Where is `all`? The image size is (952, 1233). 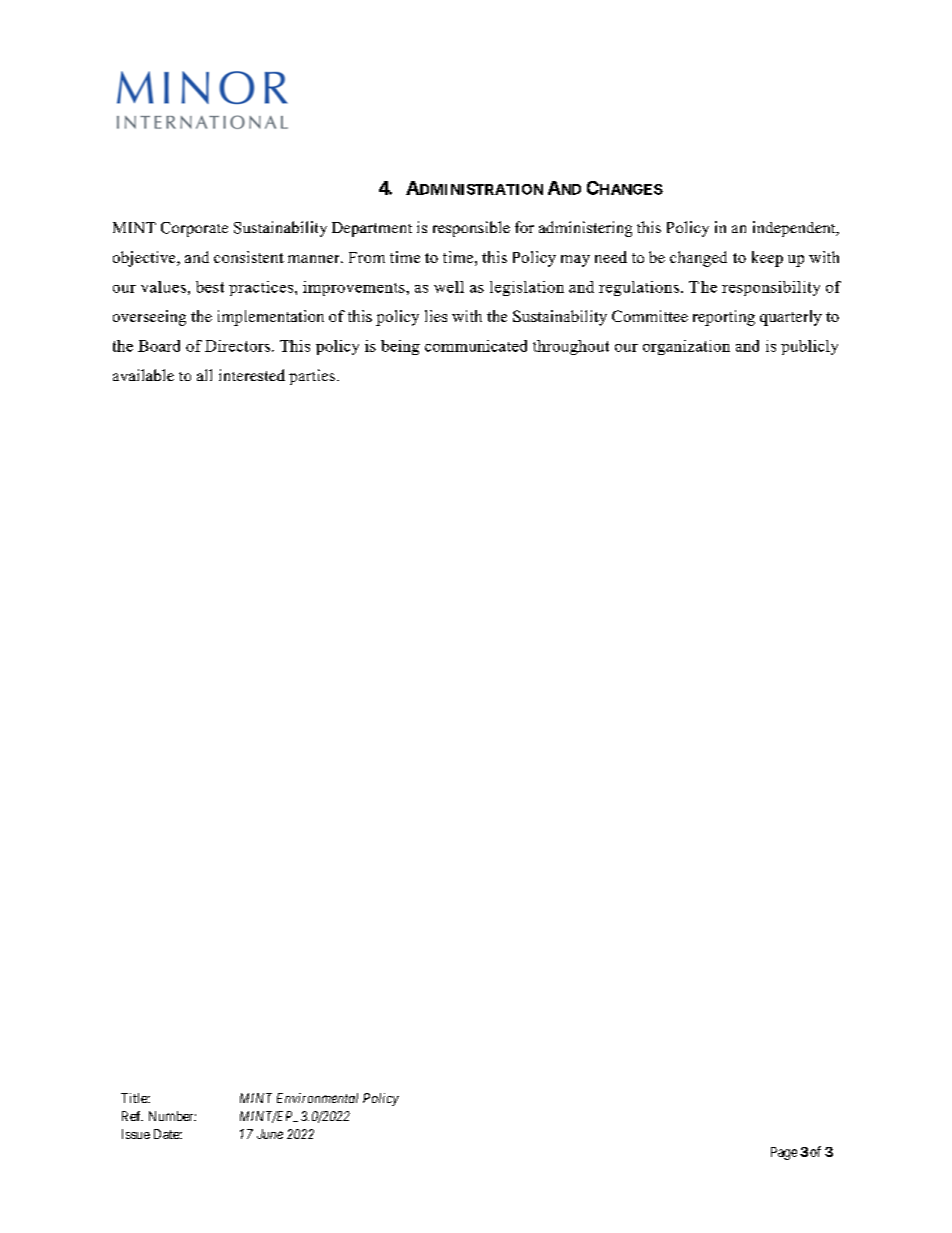 all is located at coordinates (204, 375).
